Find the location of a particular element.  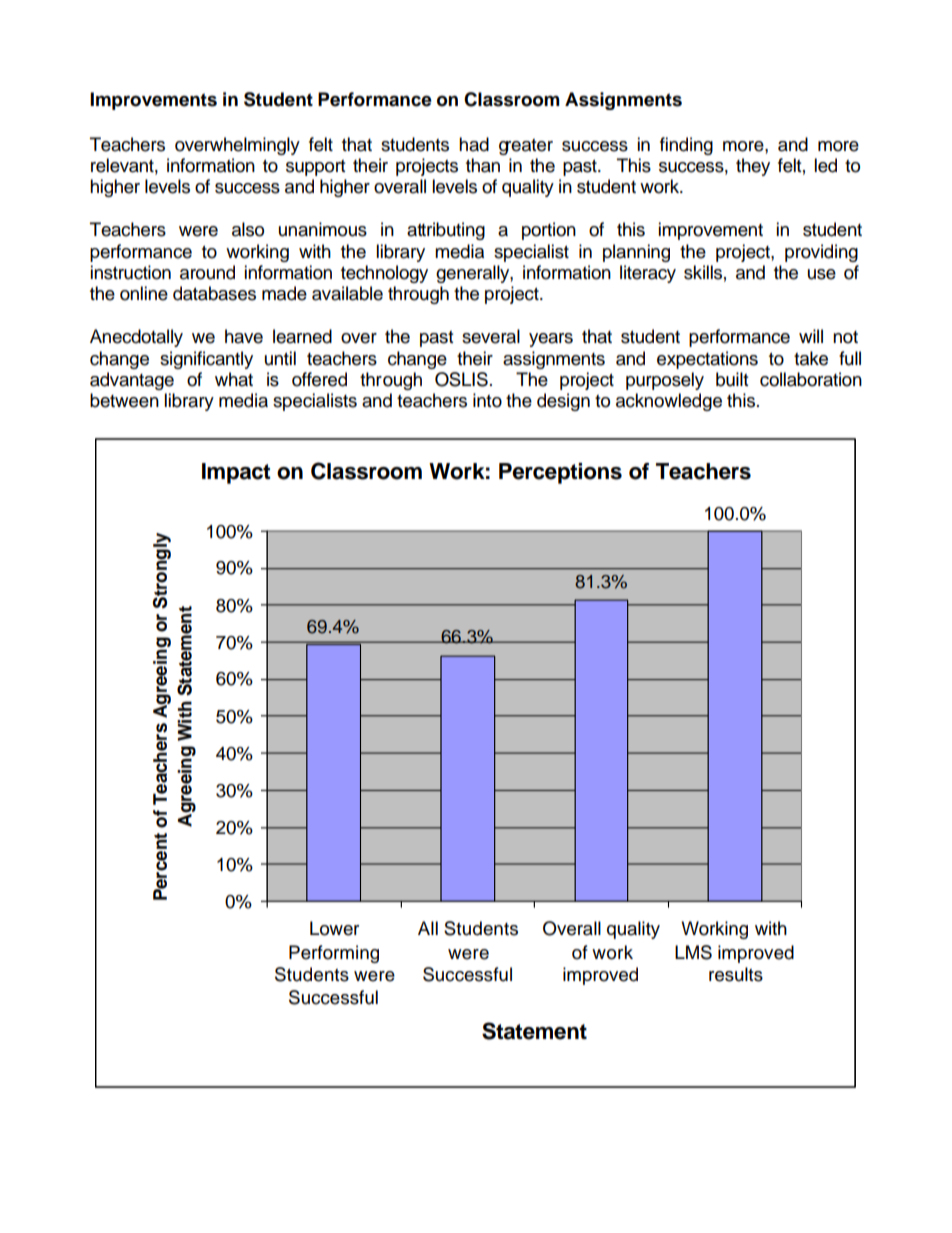

results is located at coordinates (736, 974).
